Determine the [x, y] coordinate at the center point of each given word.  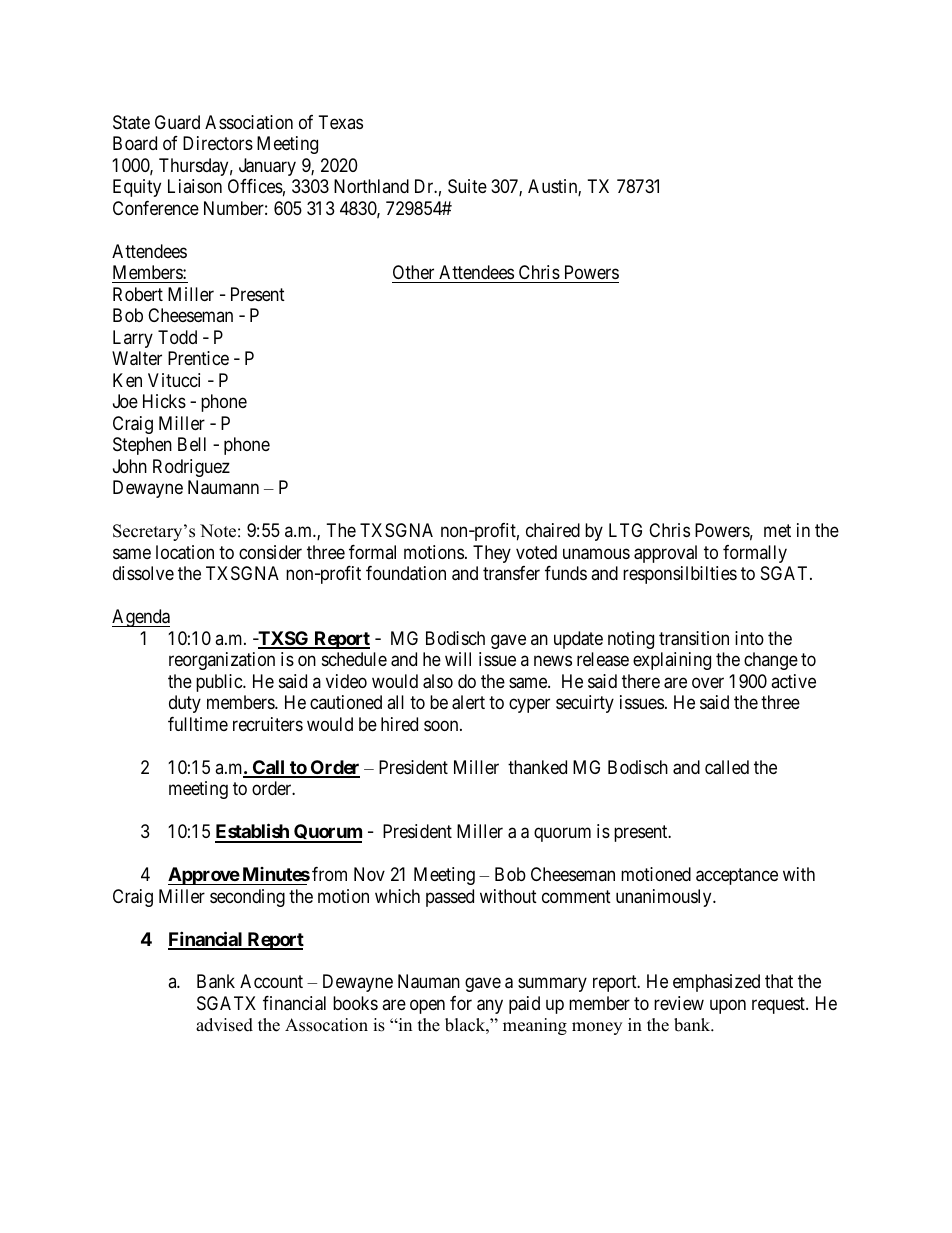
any [490, 1006]
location [185, 552]
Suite [467, 186]
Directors [218, 143]
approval [665, 554]
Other [414, 274]
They [492, 554]
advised [224, 1025]
